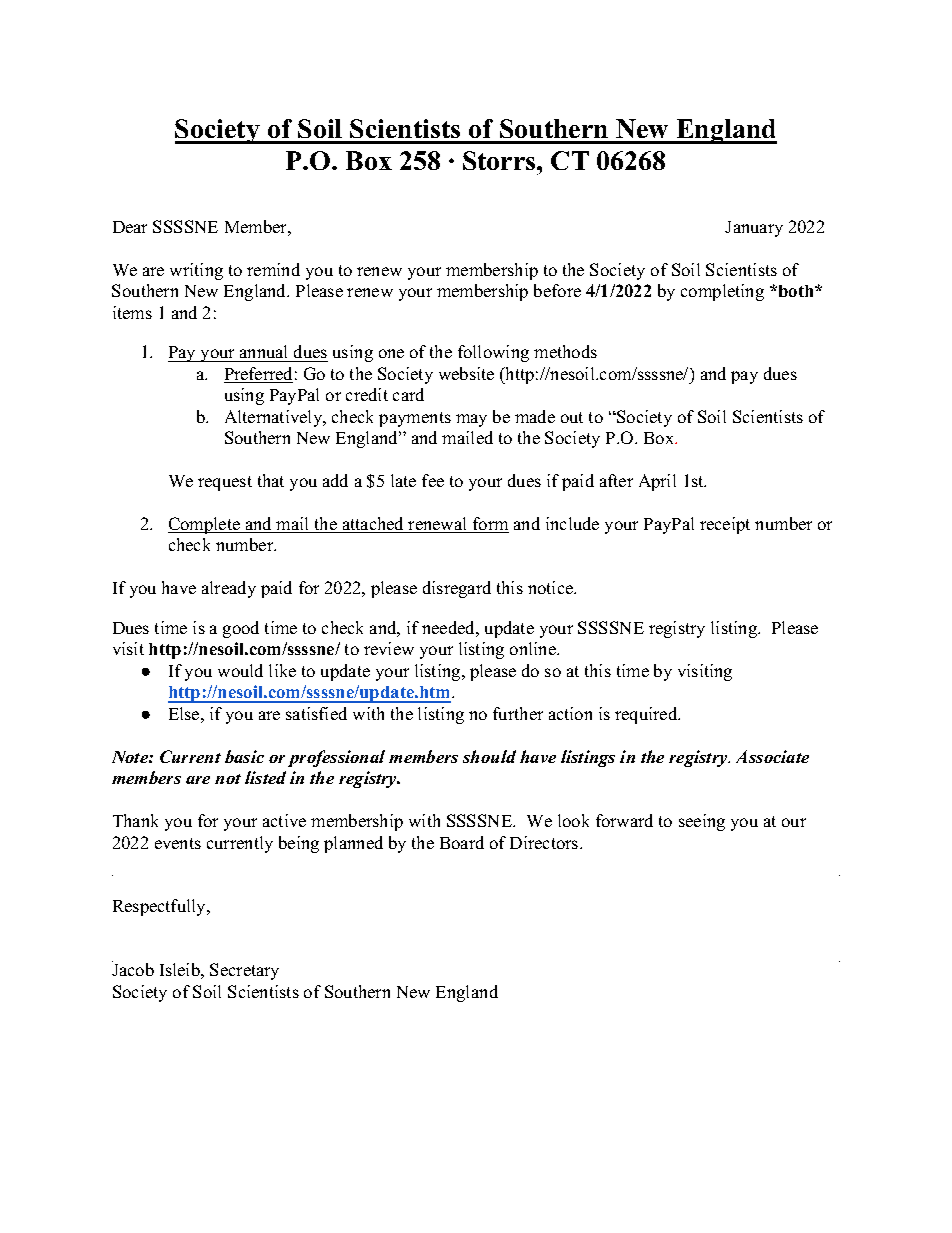 The image size is (952, 1233). I want to click on already, so click(229, 589).
